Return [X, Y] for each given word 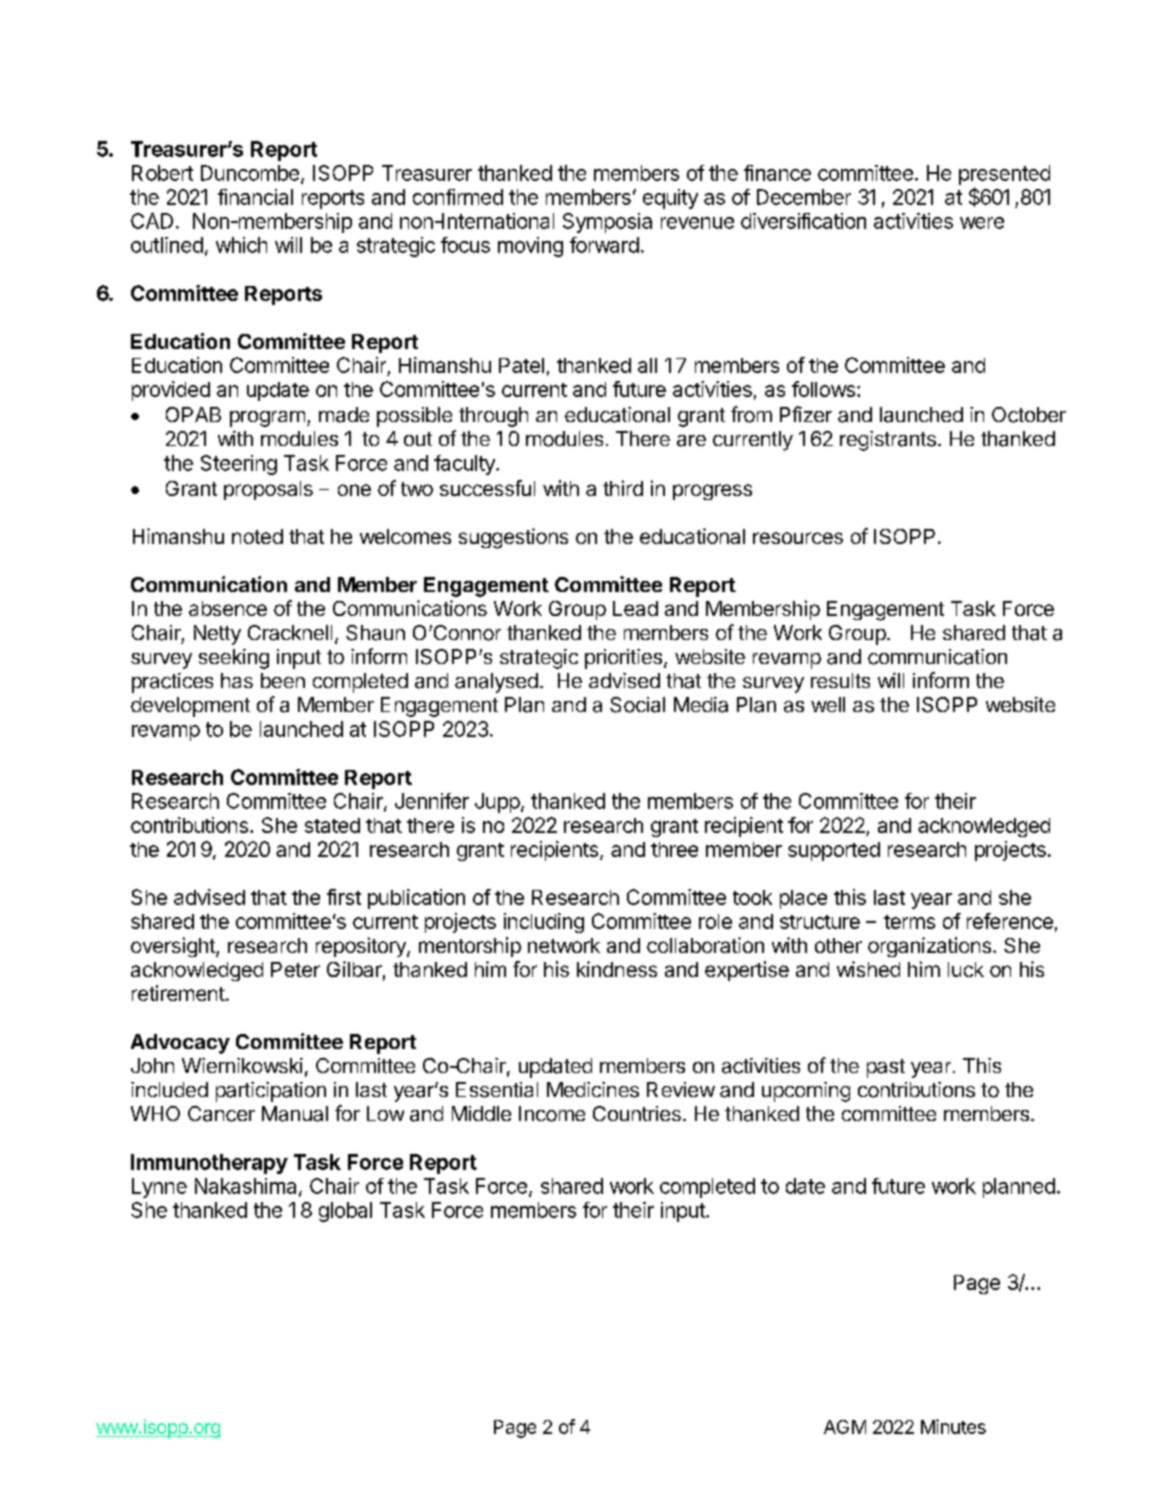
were [982, 223]
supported [834, 851]
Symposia [607, 223]
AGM [845, 1427]
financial [255, 197]
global [345, 1212]
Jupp [497, 803]
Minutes [953, 1426]
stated [332, 825]
